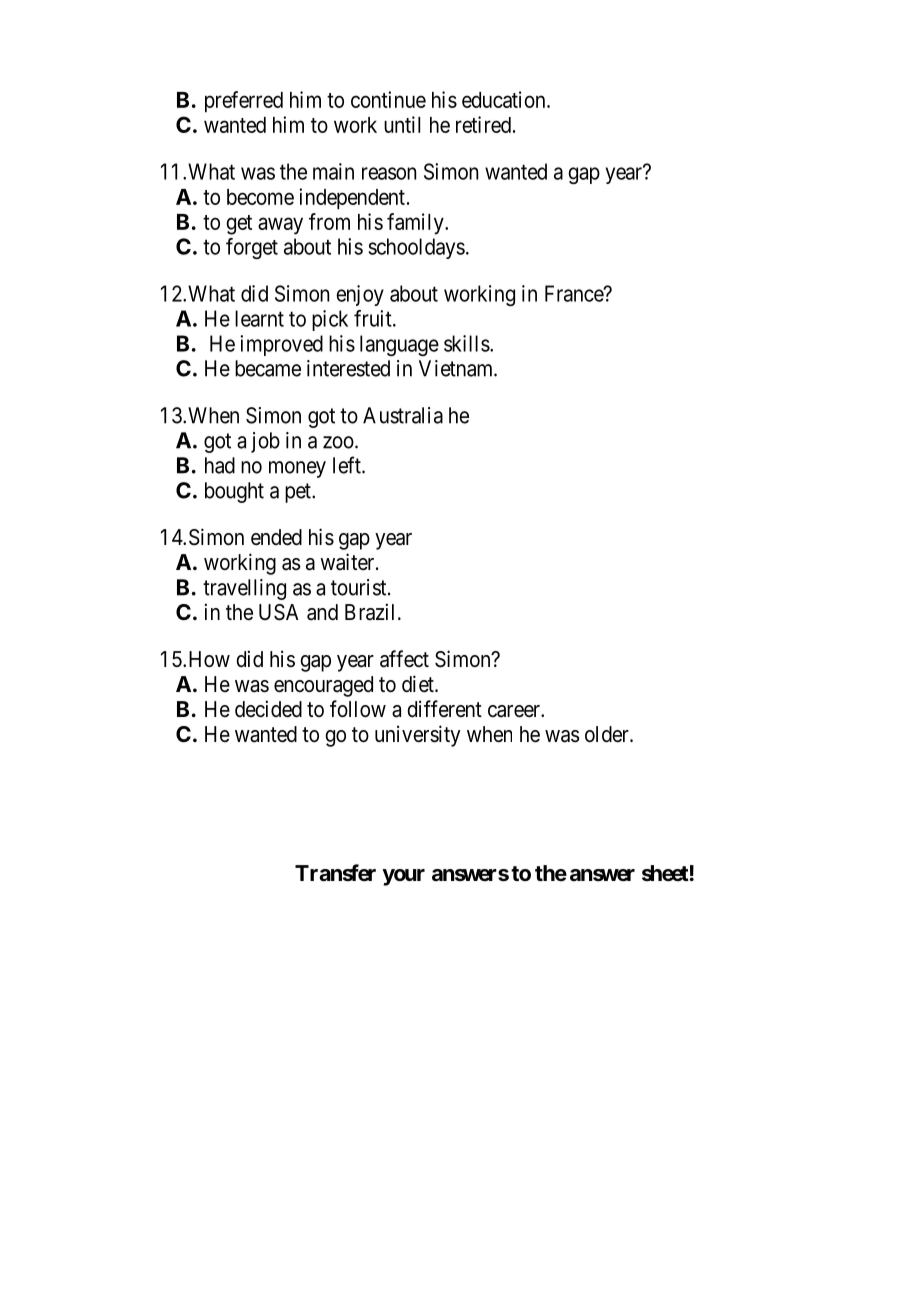 The image size is (924, 1308). What do you see at coordinates (403, 877) in the screenshot?
I see `your` at bounding box center [403, 877].
